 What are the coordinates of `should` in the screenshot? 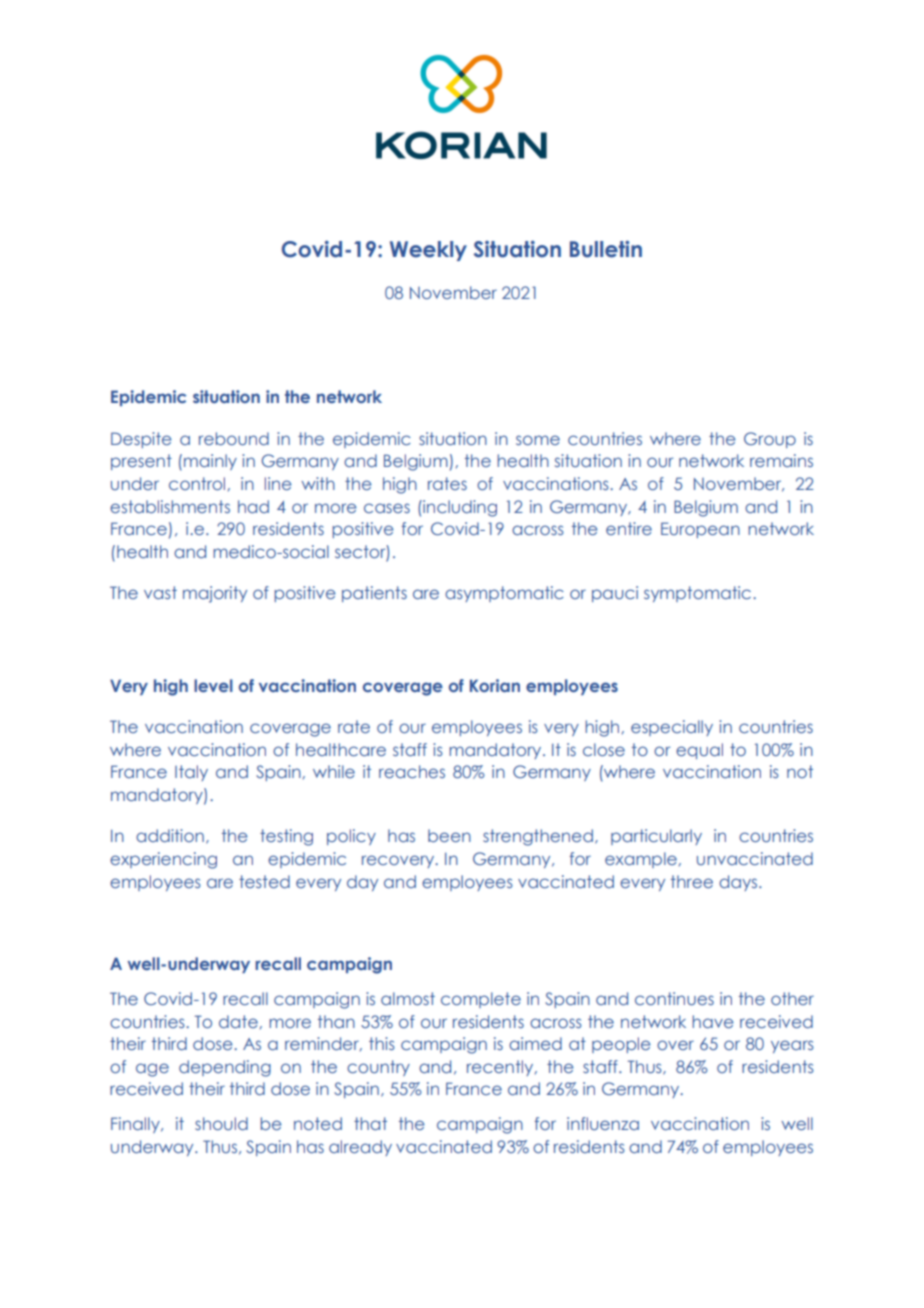 It's located at (221, 1123).
